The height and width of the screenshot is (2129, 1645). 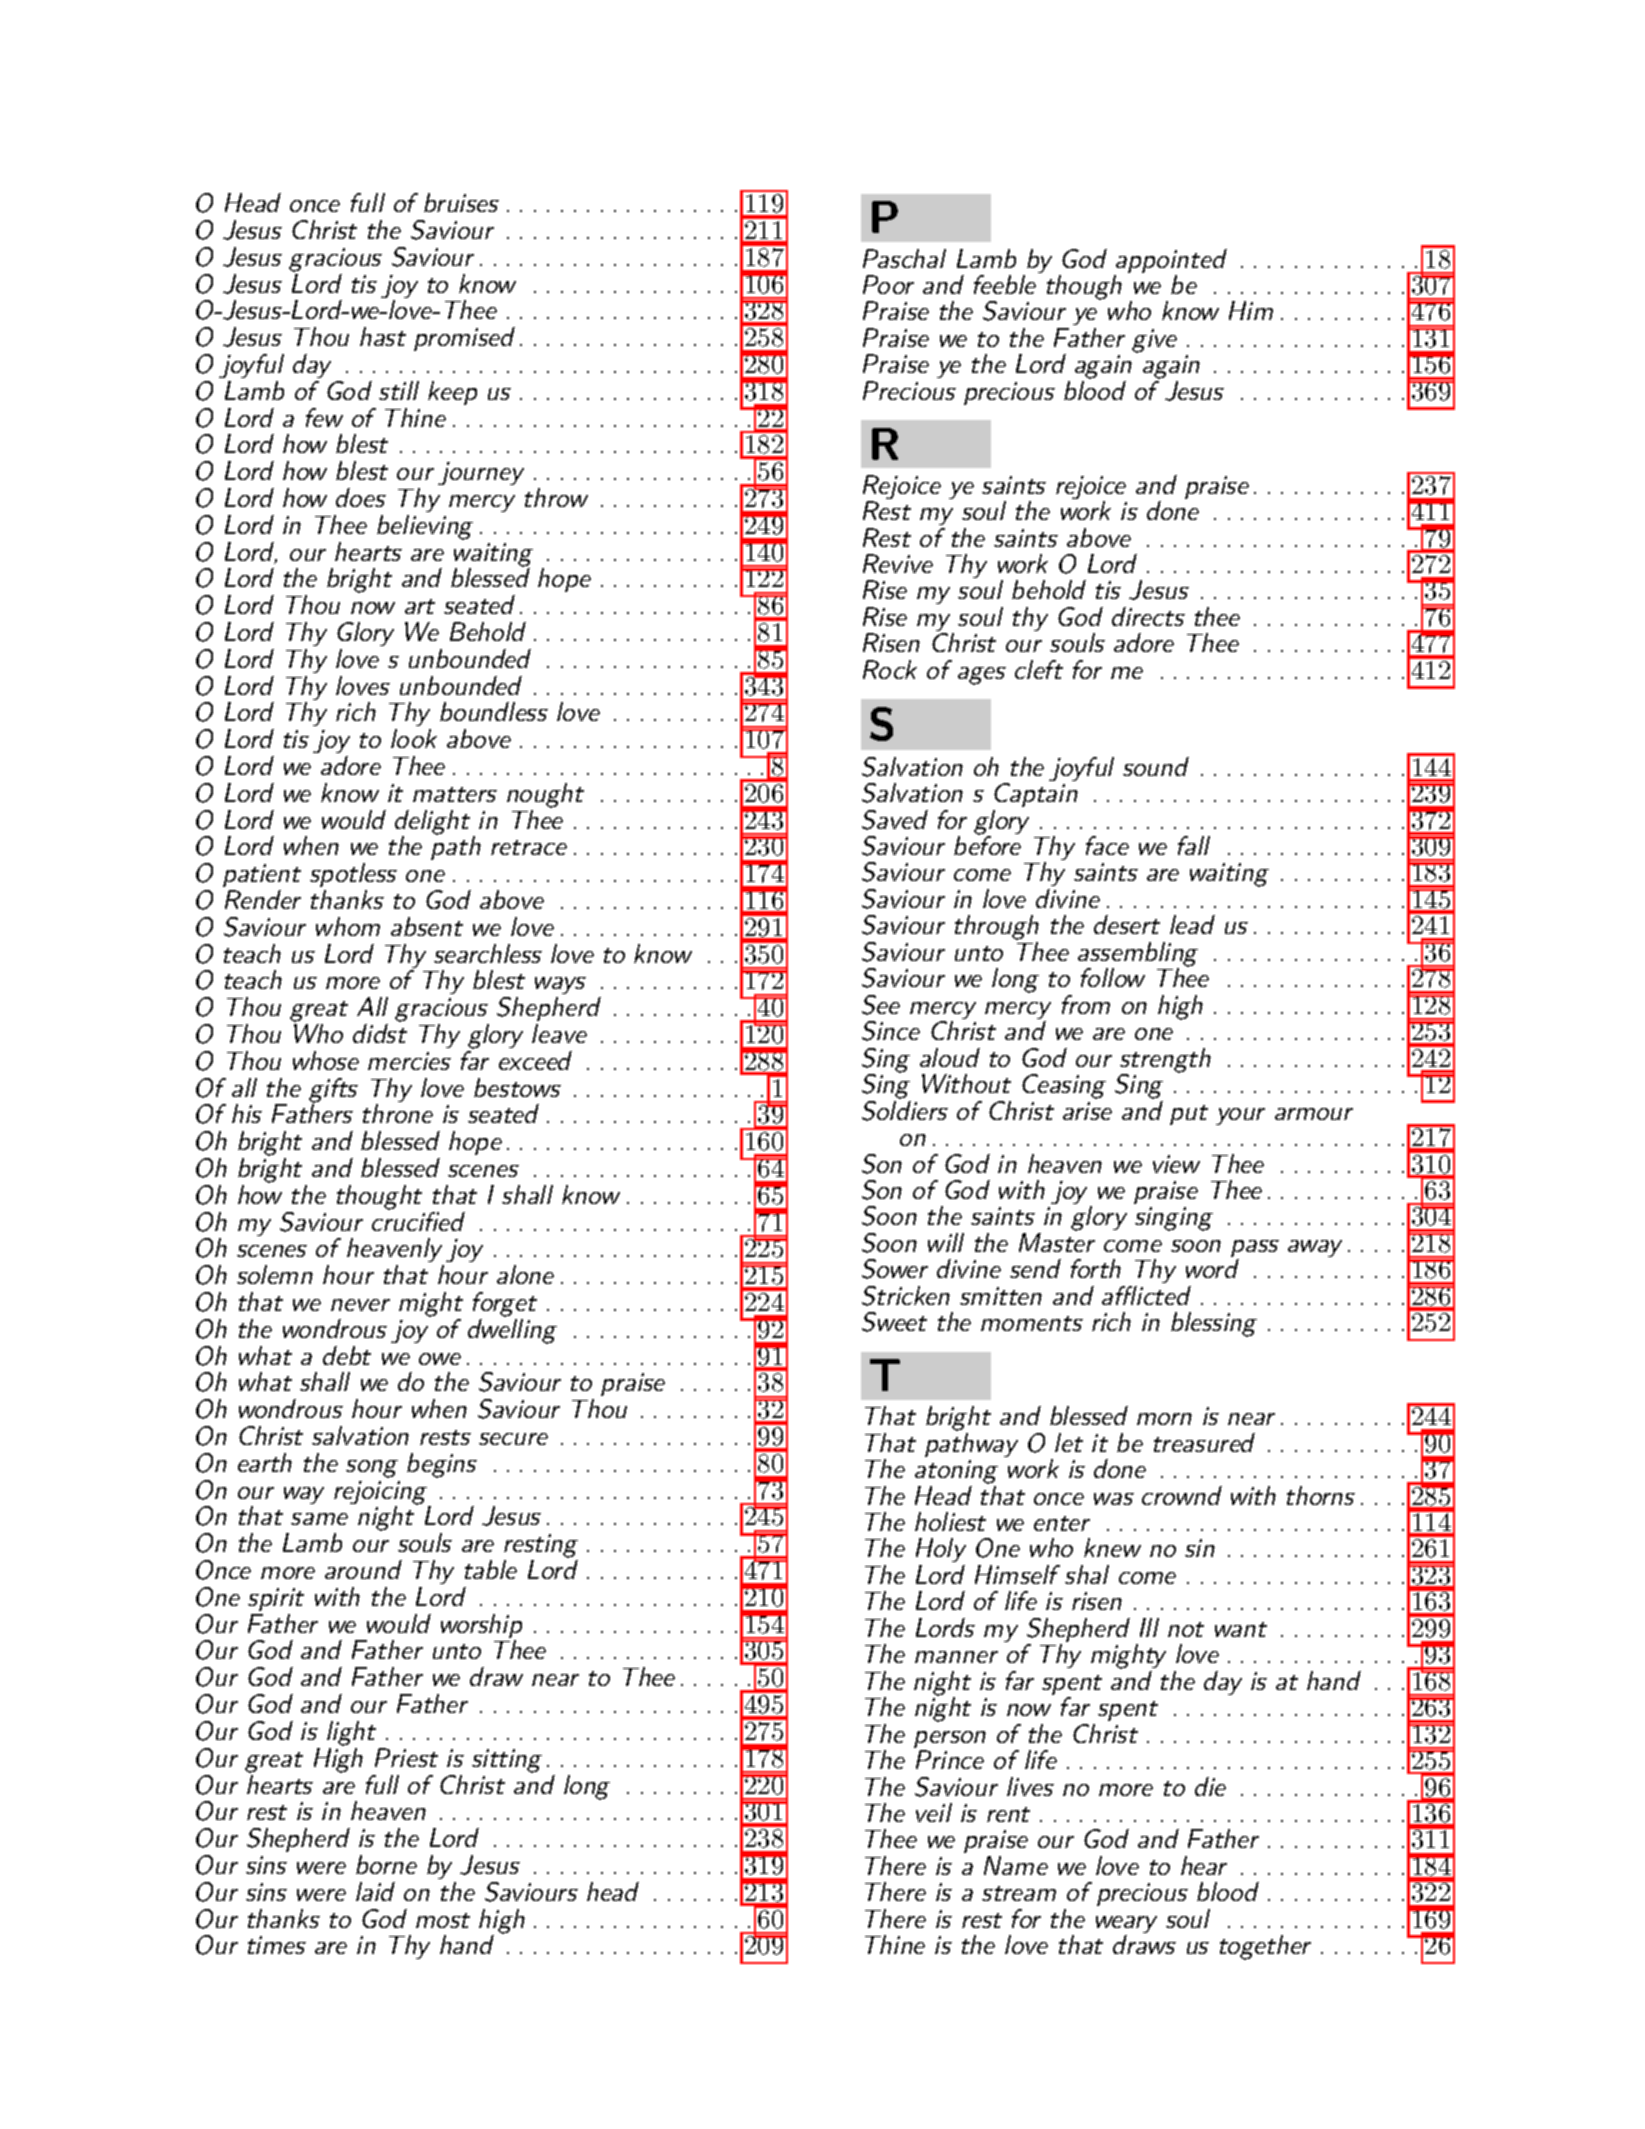 What do you see at coordinates (891, 1031) in the screenshot?
I see `Since` at bounding box center [891, 1031].
